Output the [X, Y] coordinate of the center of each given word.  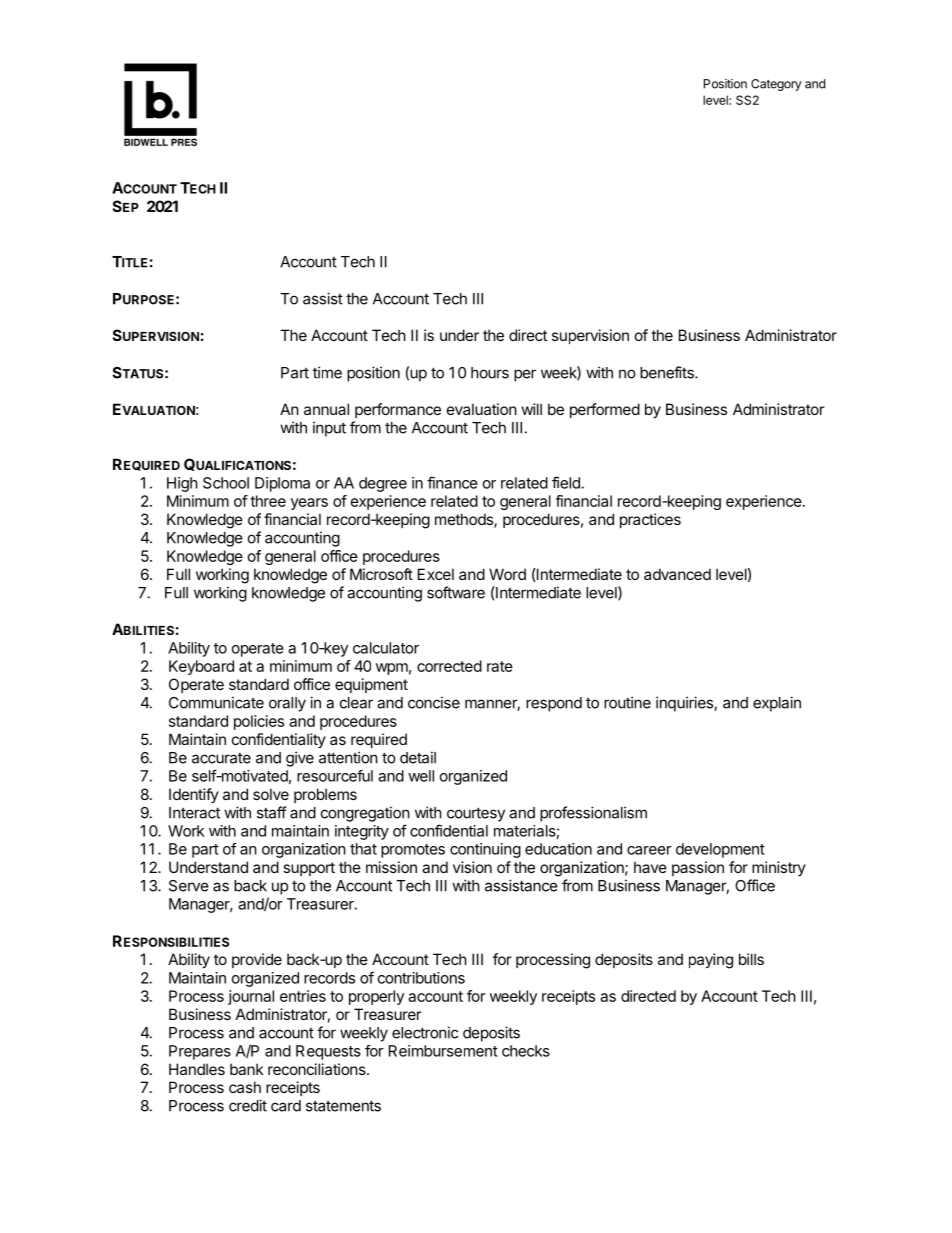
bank [246, 1069]
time [327, 372]
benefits [668, 372]
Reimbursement [443, 1051]
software [456, 592]
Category [776, 85]
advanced [677, 574]
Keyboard [201, 667]
